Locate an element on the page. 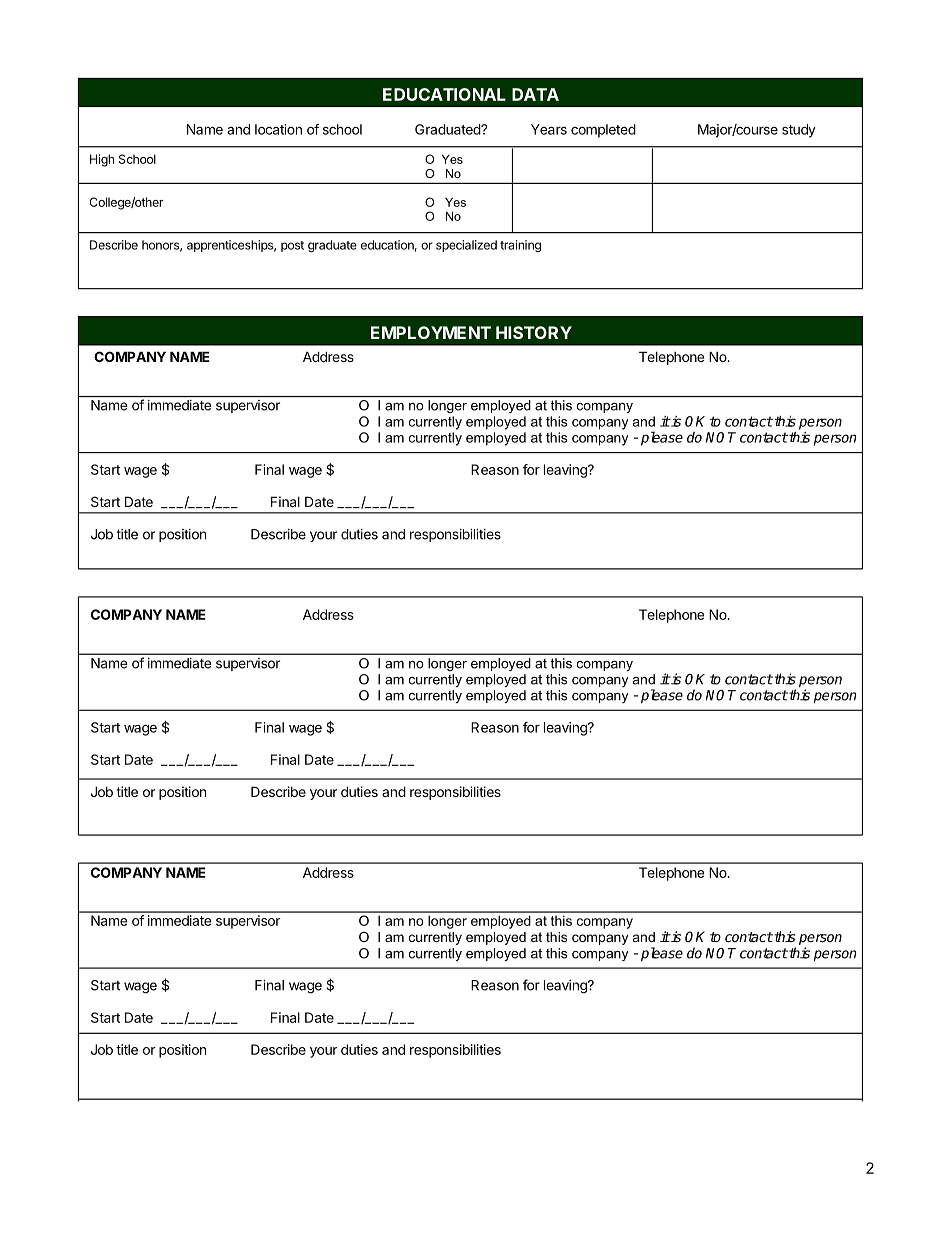 The height and width of the image is (1233, 952). completed is located at coordinates (603, 131).
